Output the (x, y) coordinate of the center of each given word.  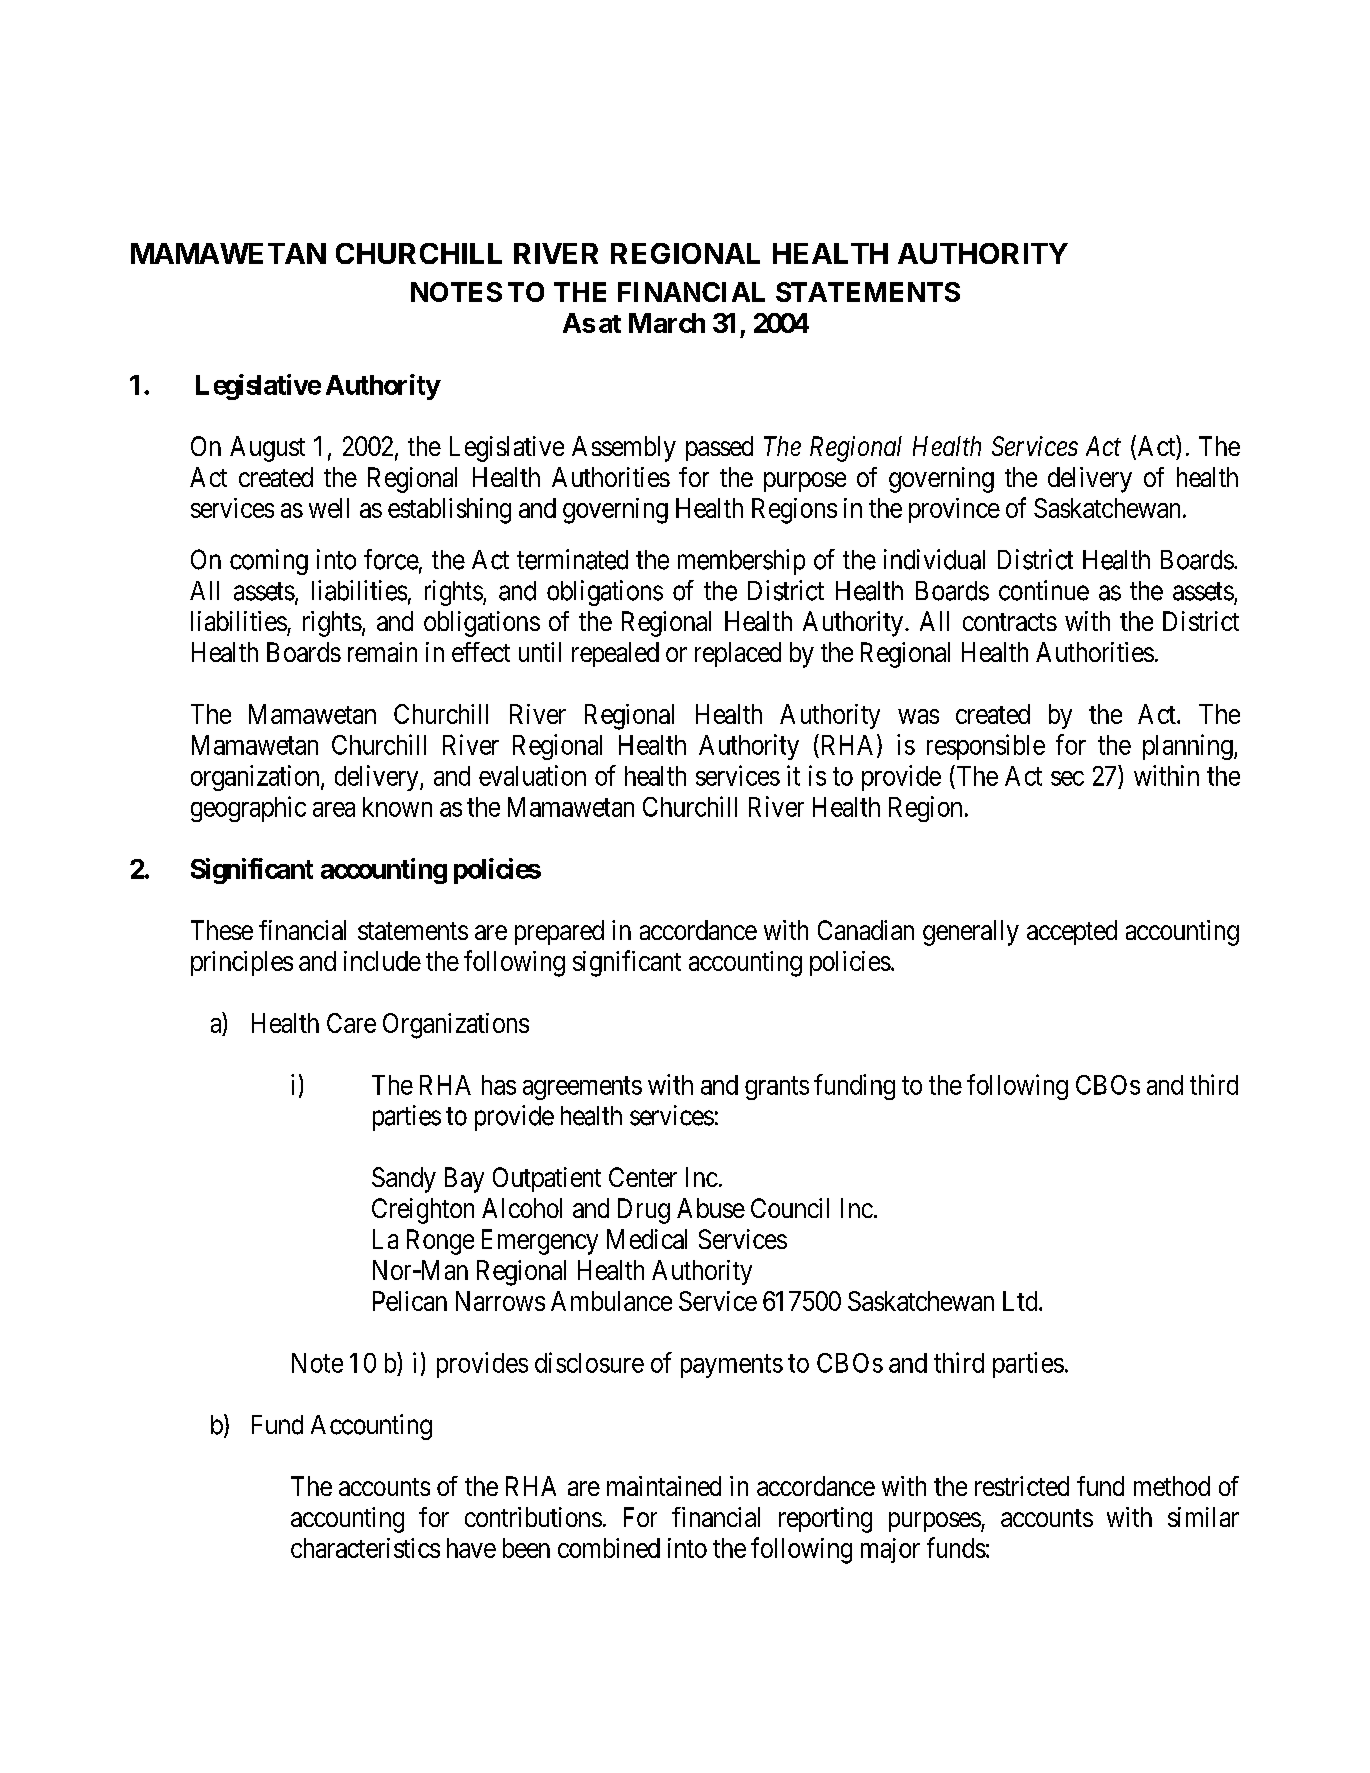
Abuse (711, 1208)
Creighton (423, 1211)
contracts (1010, 622)
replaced (738, 654)
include (382, 961)
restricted (1022, 1486)
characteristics (365, 1548)
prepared (559, 932)
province (954, 510)
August (267, 449)
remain (382, 652)
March (667, 323)
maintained (664, 1486)
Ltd (1021, 1301)
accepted (1072, 932)
